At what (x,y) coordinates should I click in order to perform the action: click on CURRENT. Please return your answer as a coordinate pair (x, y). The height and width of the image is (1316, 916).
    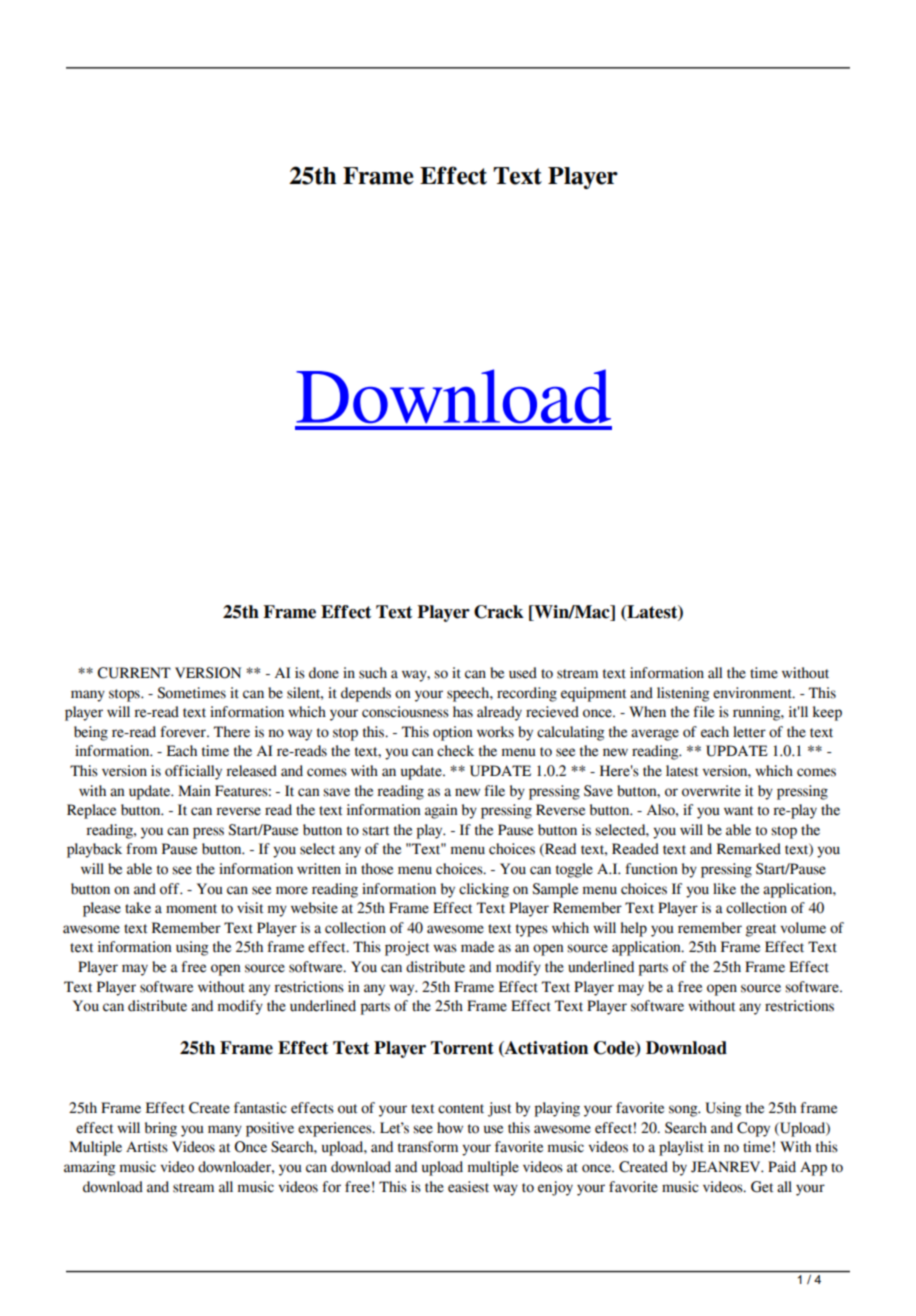
    Looking at the image, I should click on (134, 673).
